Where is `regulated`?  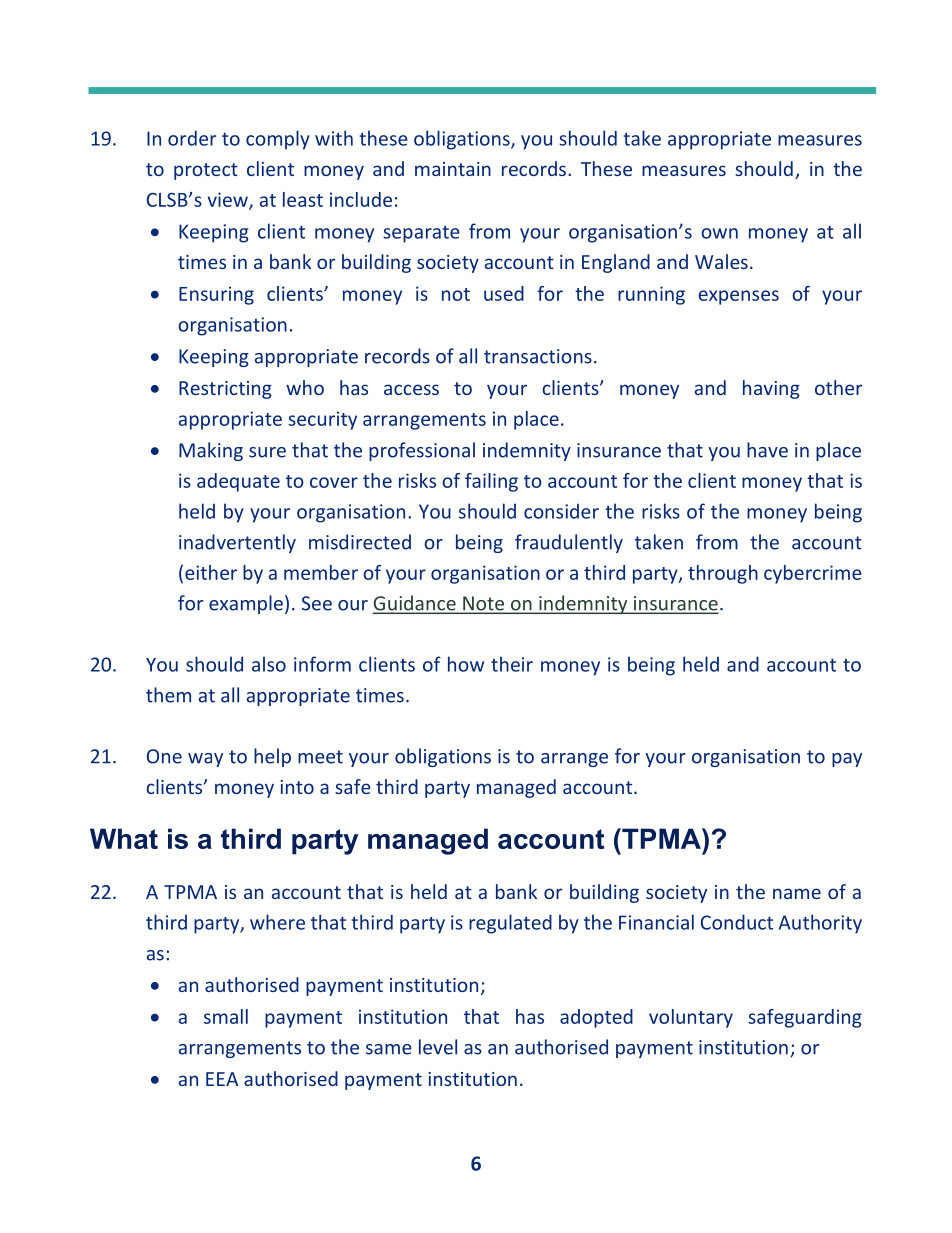 regulated is located at coordinates (510, 924).
